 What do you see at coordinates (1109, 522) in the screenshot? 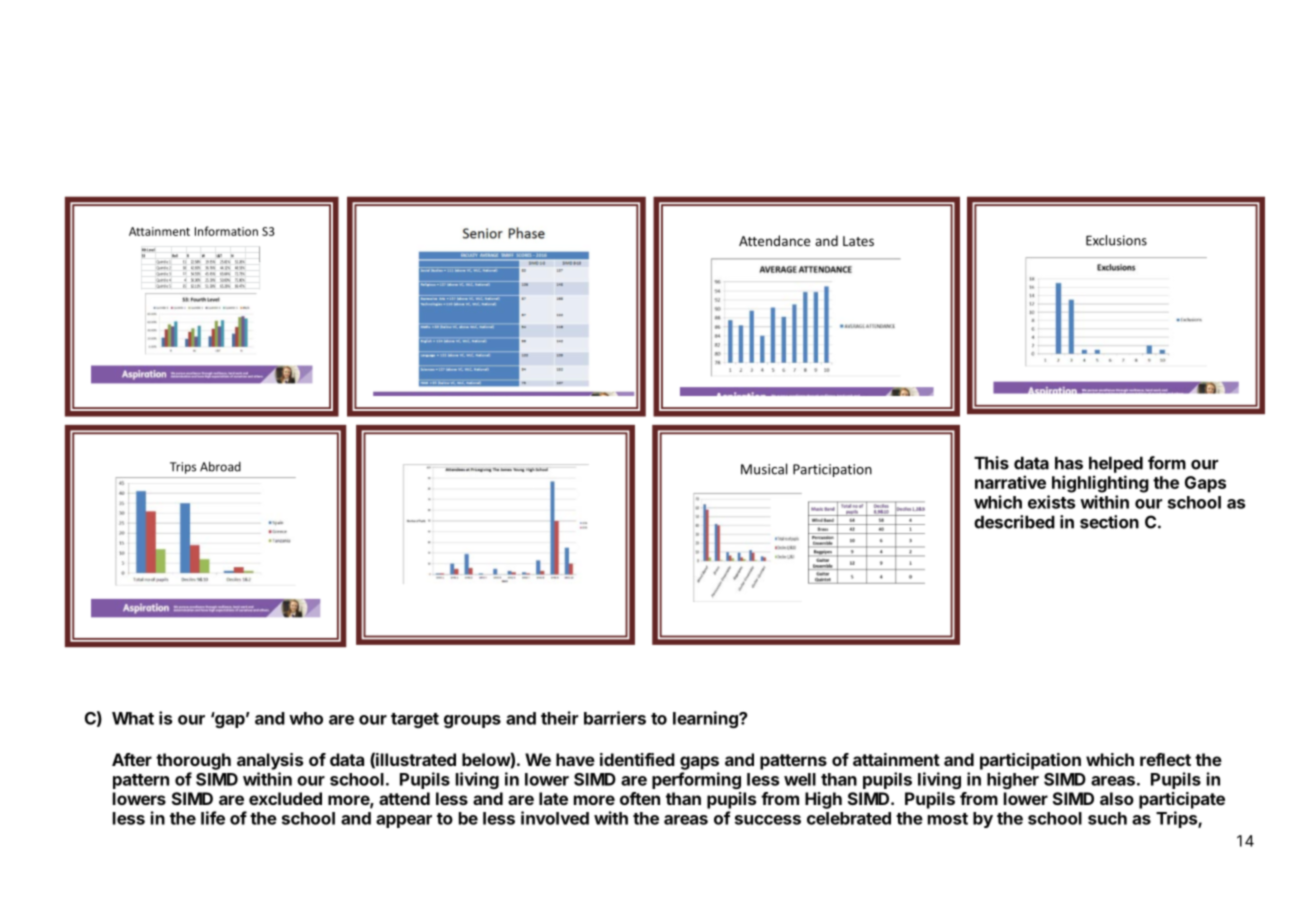
I see `section` at bounding box center [1109, 522].
